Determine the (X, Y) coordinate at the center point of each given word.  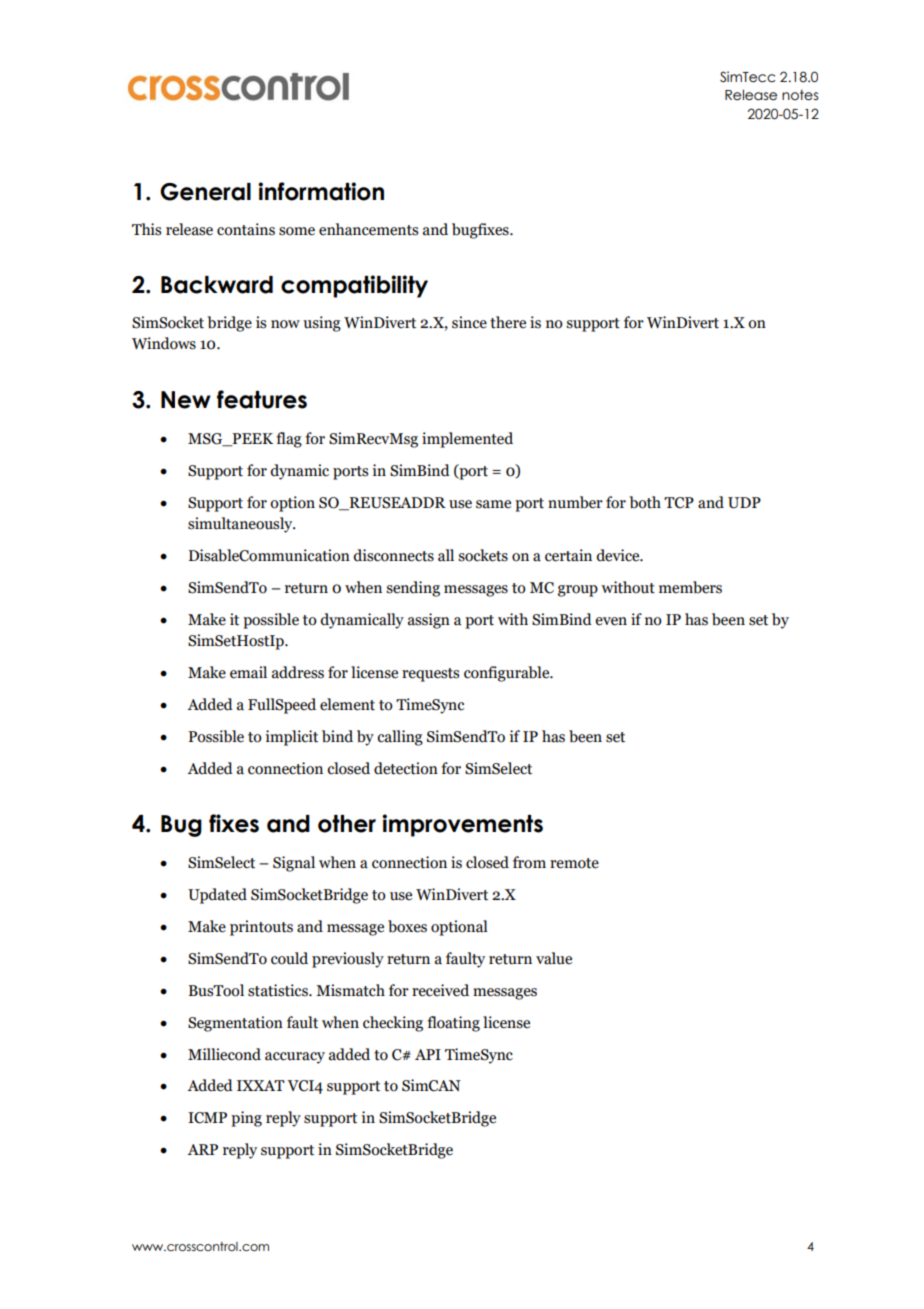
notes (800, 95)
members (690, 587)
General (205, 192)
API (428, 1054)
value (554, 958)
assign (429, 621)
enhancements (368, 229)
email (248, 672)
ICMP (207, 1118)
